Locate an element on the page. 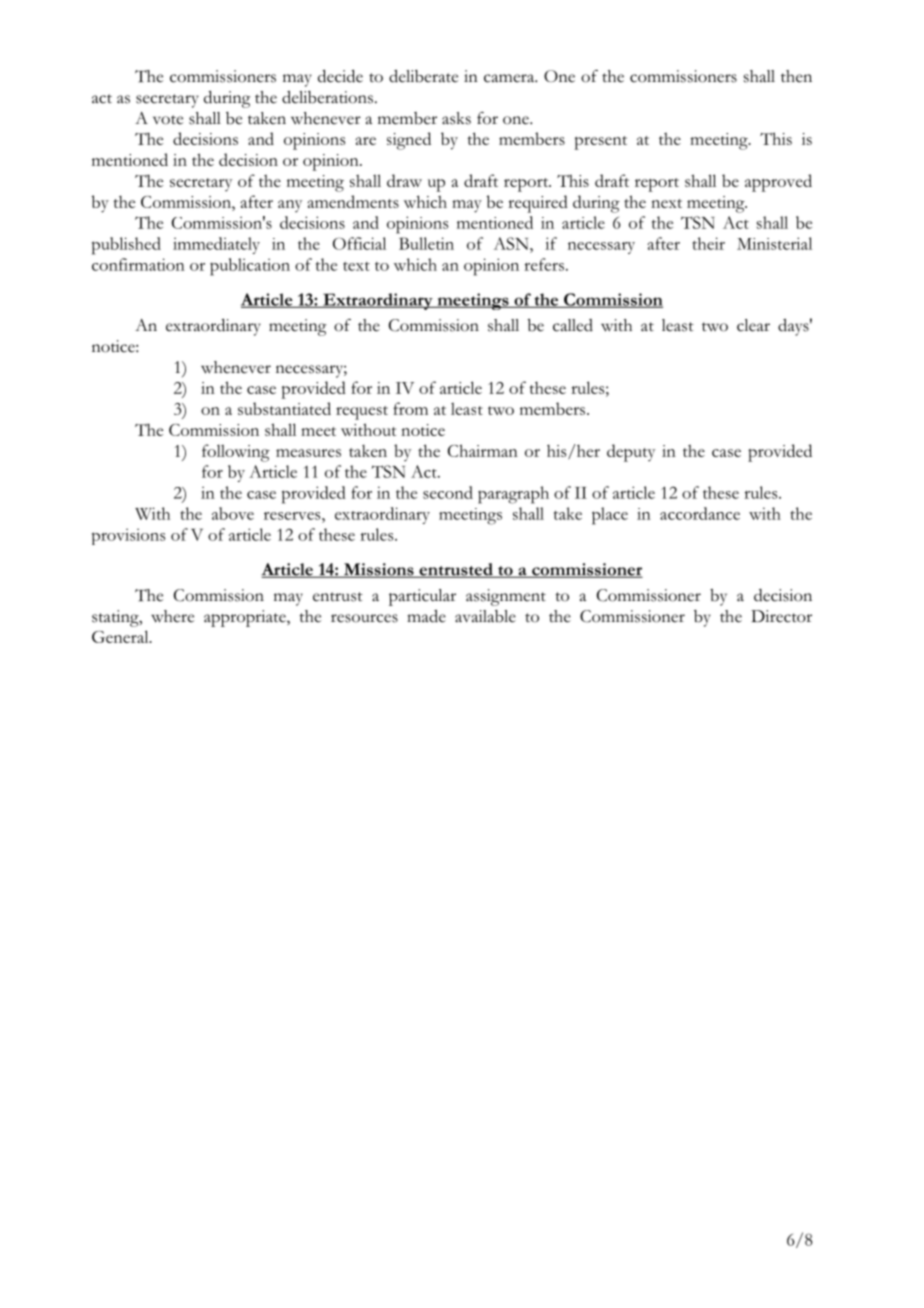  where is located at coordinates (172, 616).
